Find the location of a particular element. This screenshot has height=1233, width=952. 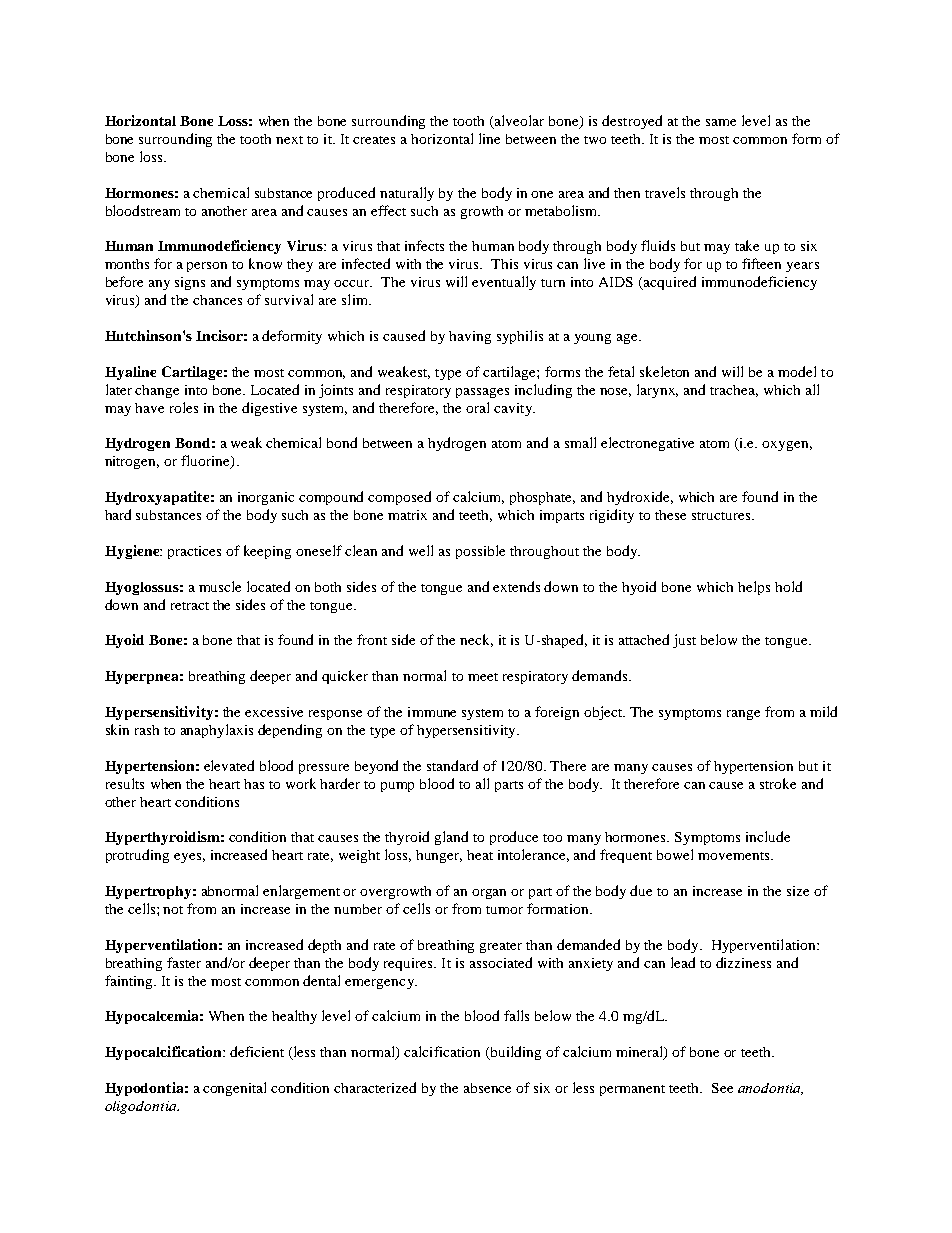

See is located at coordinates (722, 1088).
